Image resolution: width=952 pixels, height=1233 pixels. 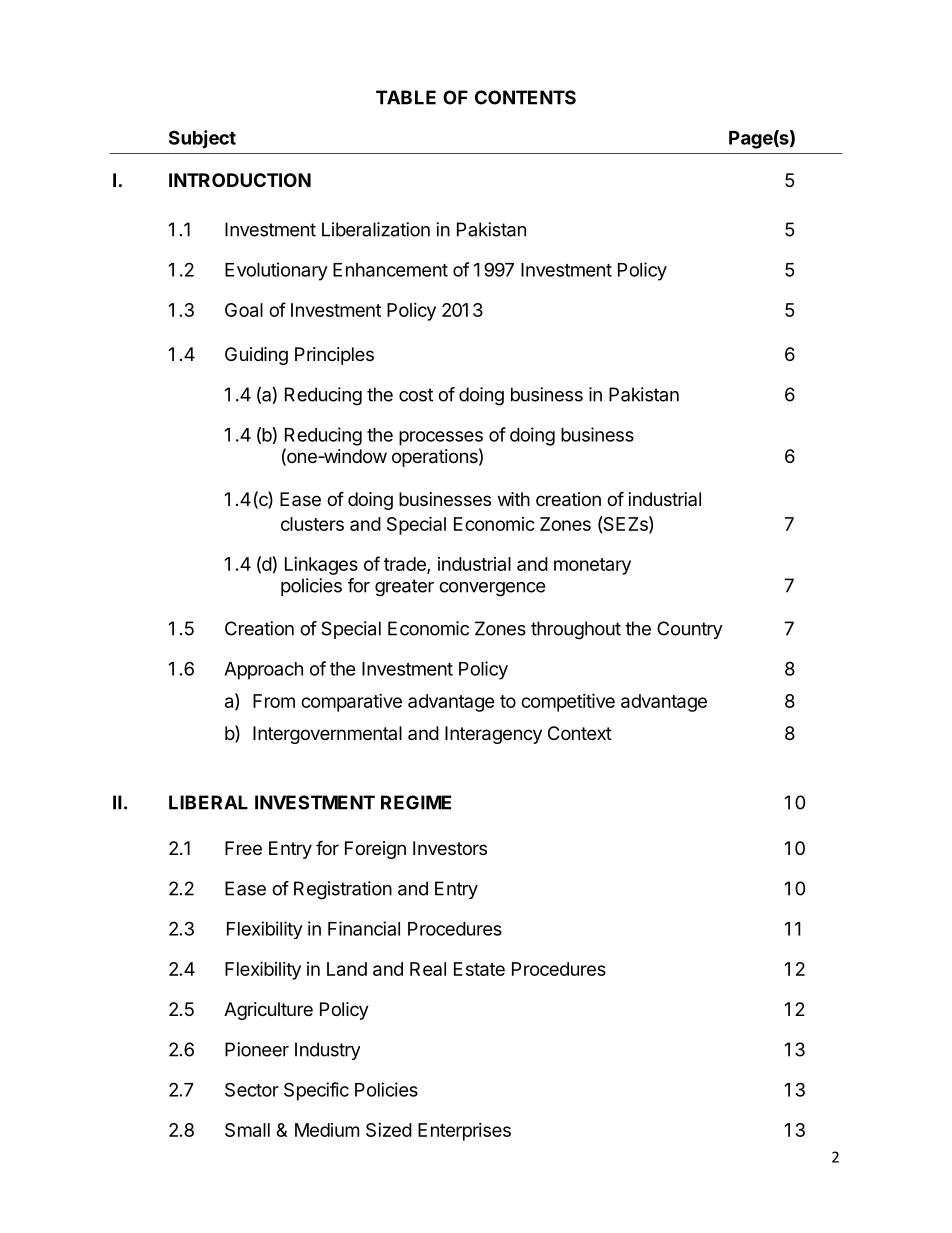 I want to click on Enterprises, so click(x=464, y=1132).
